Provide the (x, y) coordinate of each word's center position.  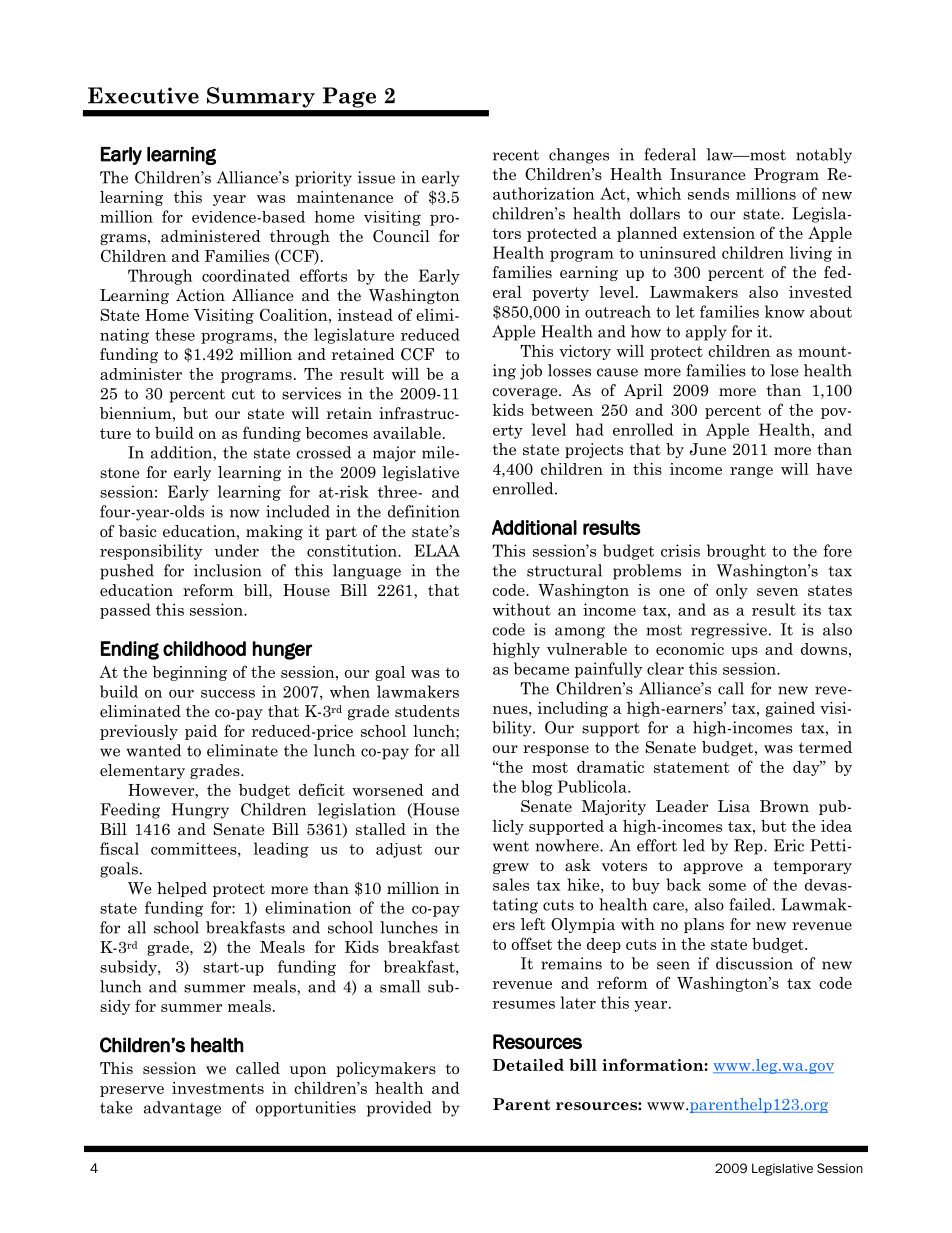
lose (784, 370)
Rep (749, 847)
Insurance (708, 174)
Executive (143, 95)
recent (516, 155)
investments (218, 1088)
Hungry (200, 811)
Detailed (528, 1065)
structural (564, 570)
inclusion (228, 570)
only (732, 591)
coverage (526, 393)
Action (200, 295)
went (511, 846)
